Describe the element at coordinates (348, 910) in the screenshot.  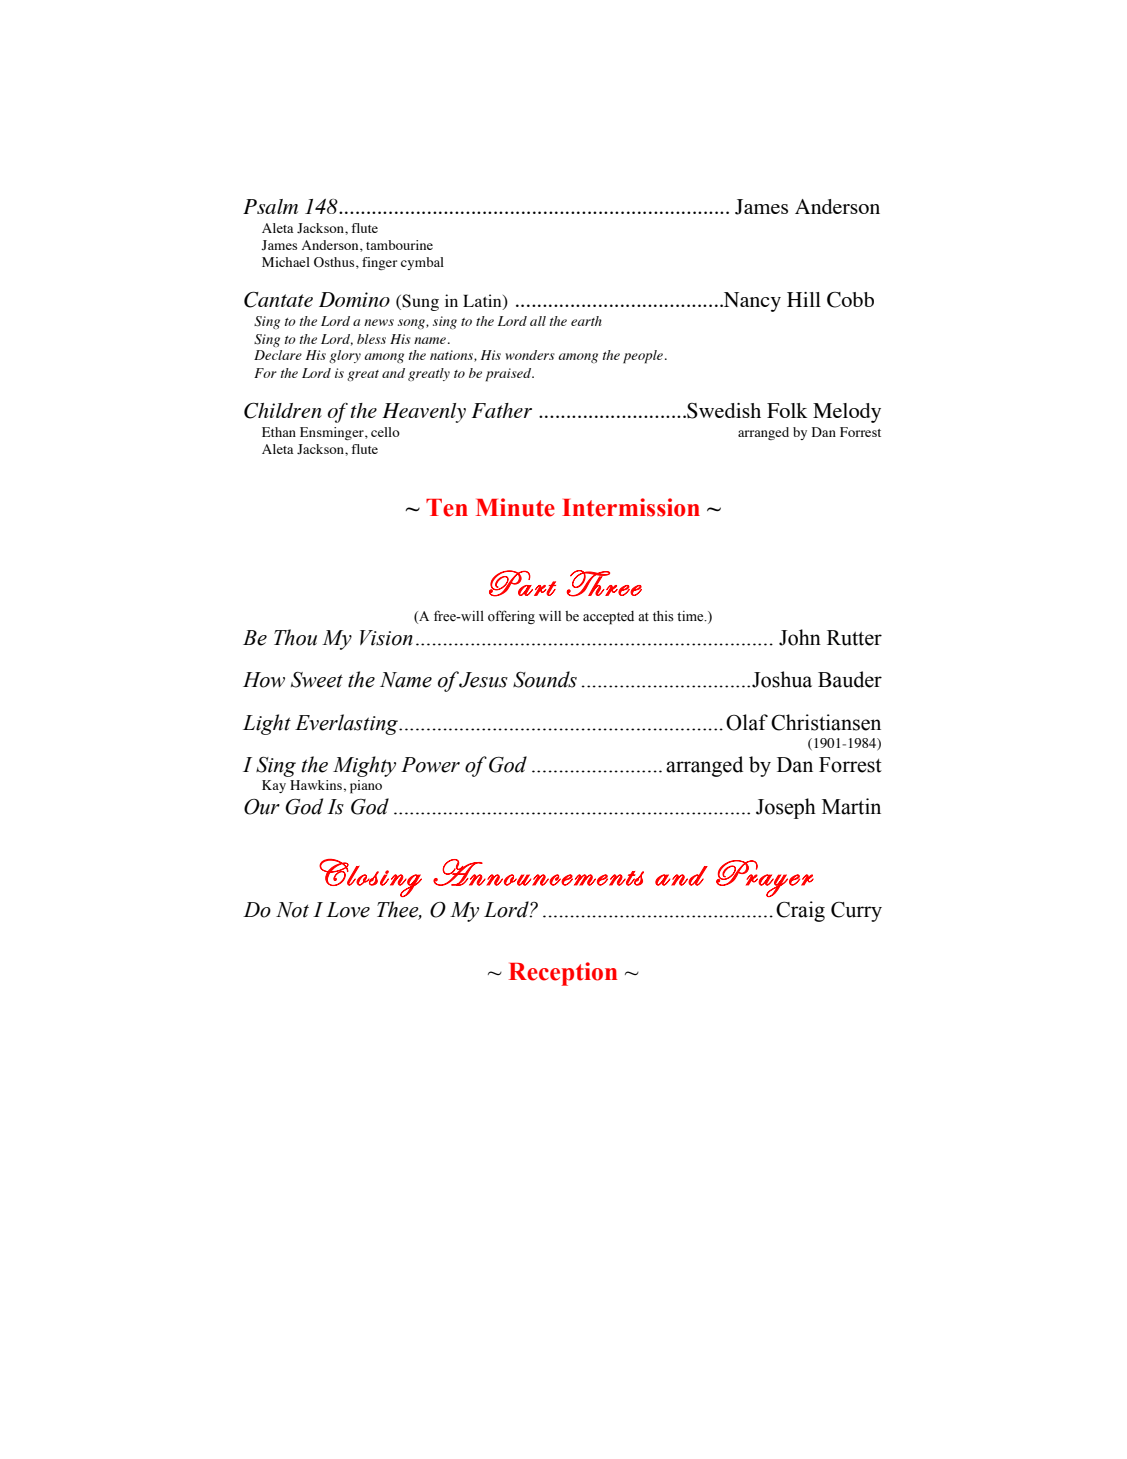
I see `Love` at that location.
